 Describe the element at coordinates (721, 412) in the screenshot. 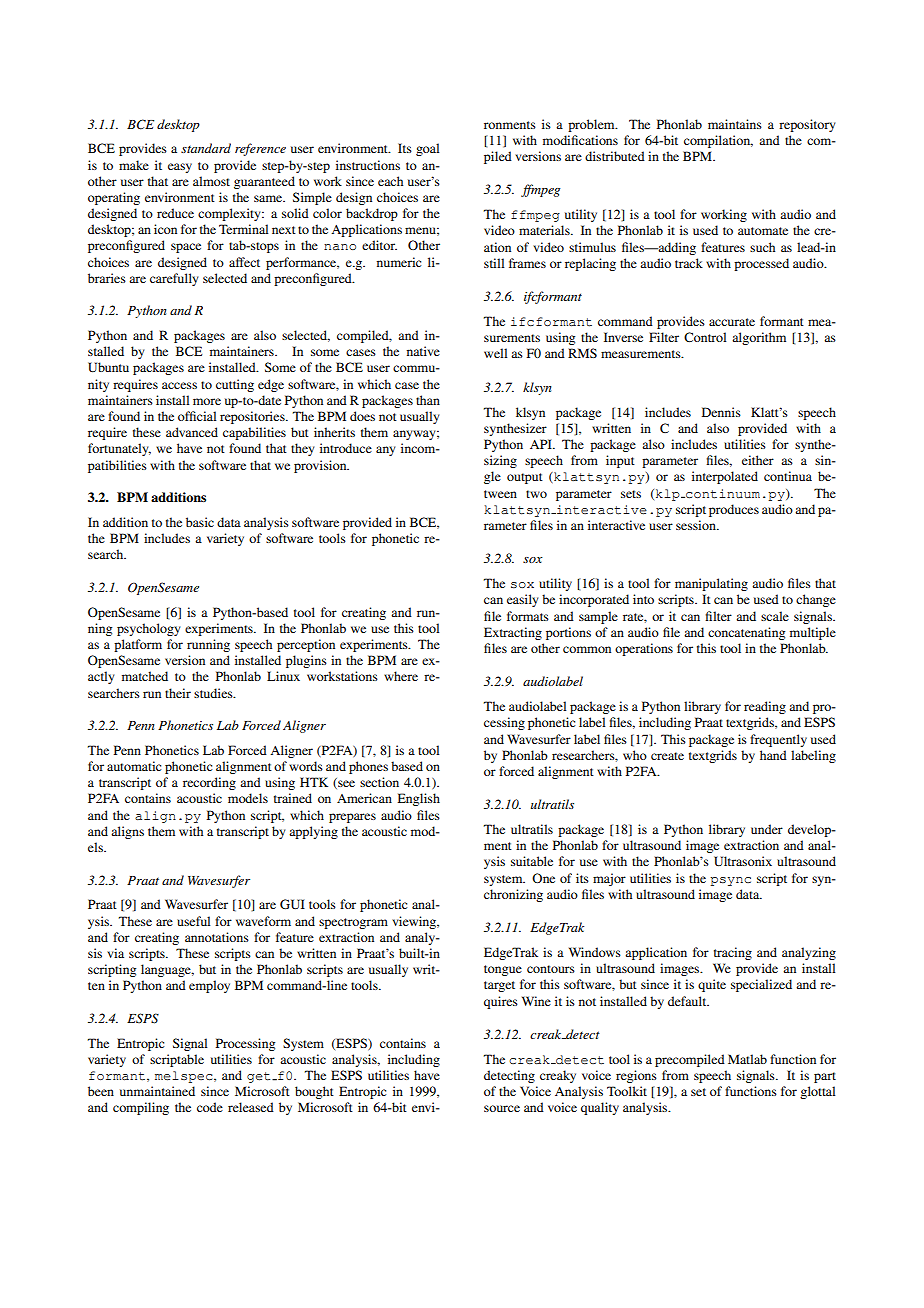

I see `Dennis` at that location.
